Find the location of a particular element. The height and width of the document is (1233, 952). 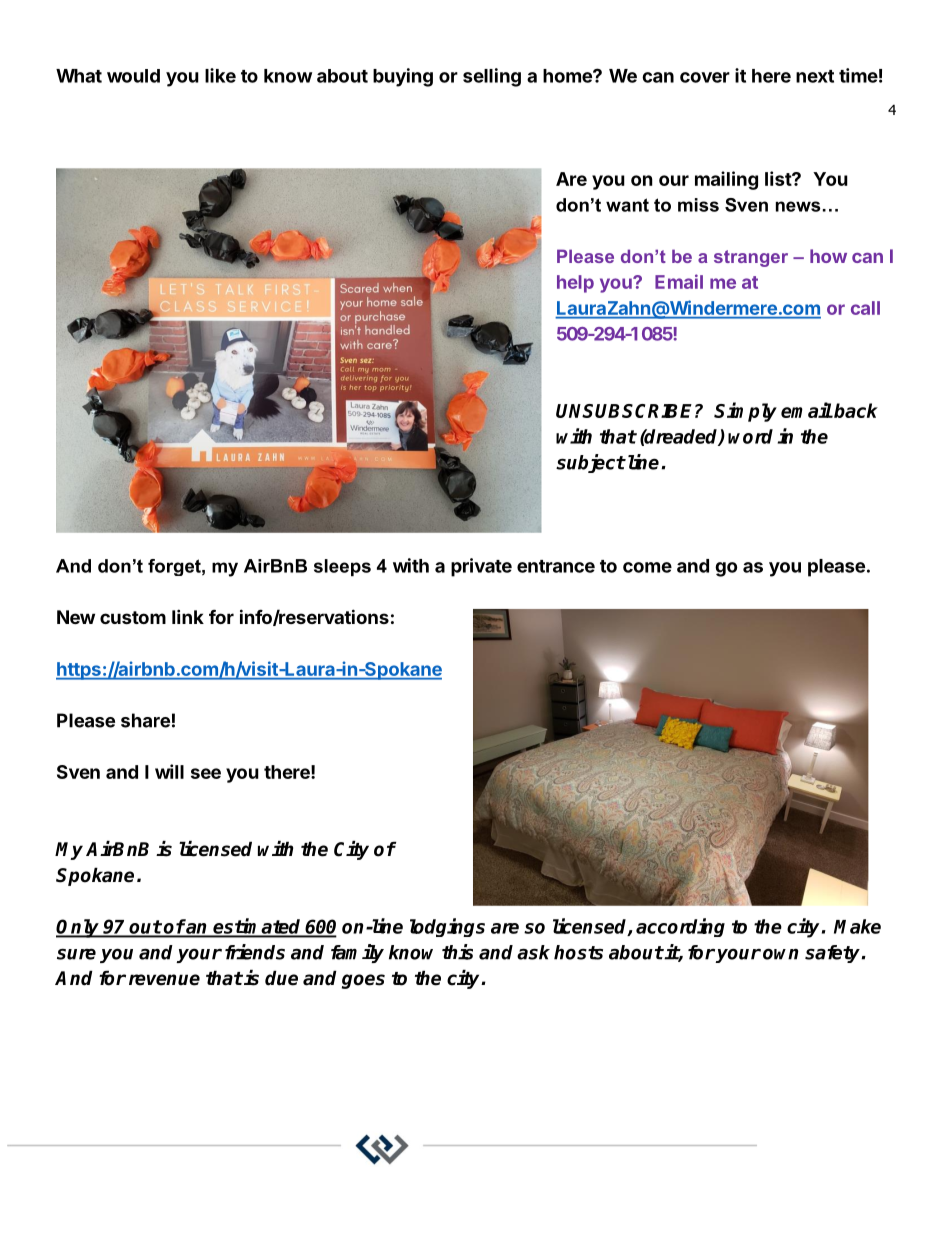

revenue is located at coordinates (164, 980).
